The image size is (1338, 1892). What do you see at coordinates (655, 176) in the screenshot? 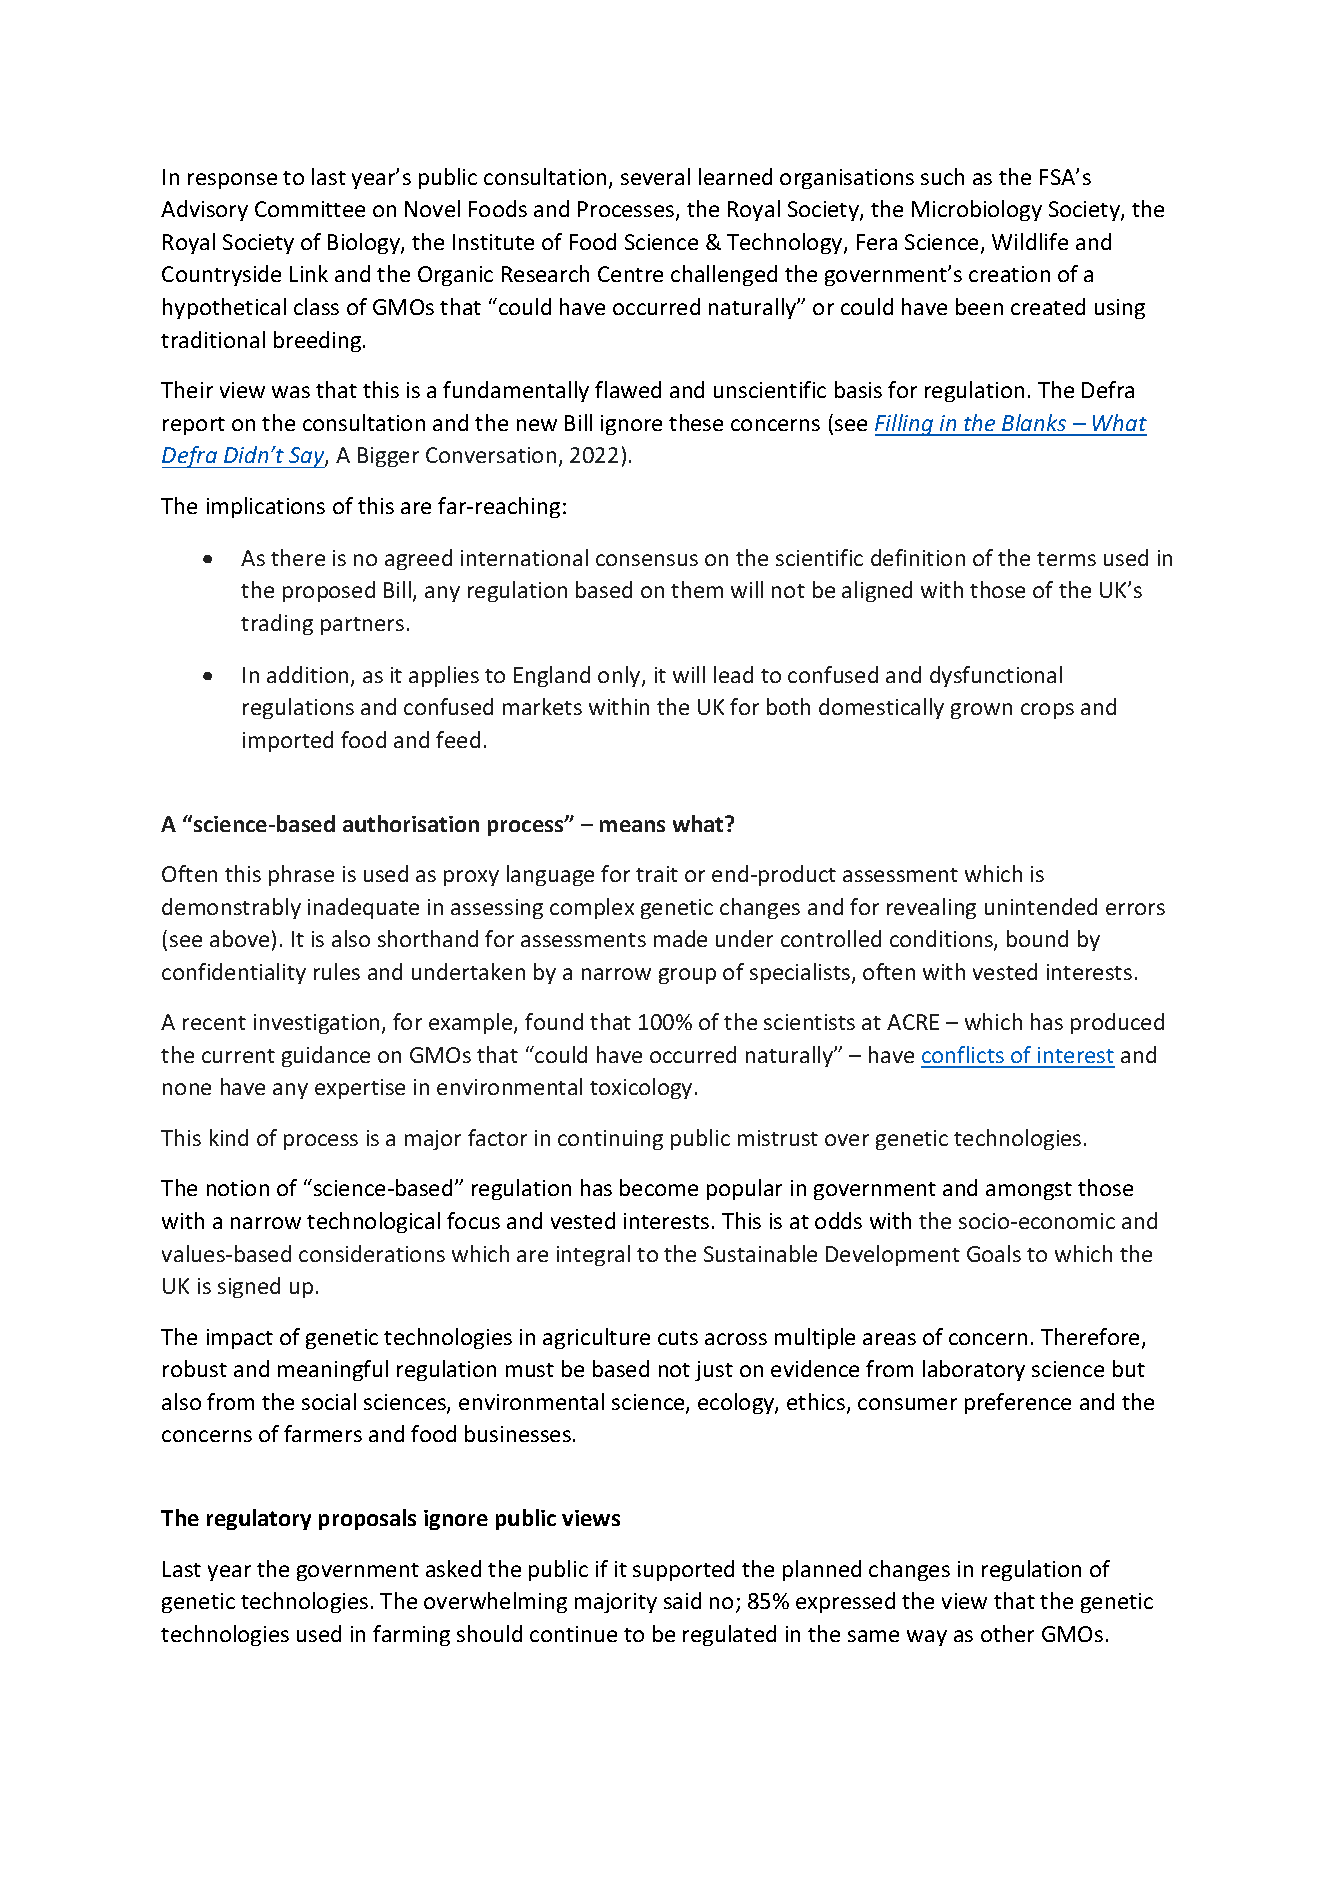
I see `several` at bounding box center [655, 176].
